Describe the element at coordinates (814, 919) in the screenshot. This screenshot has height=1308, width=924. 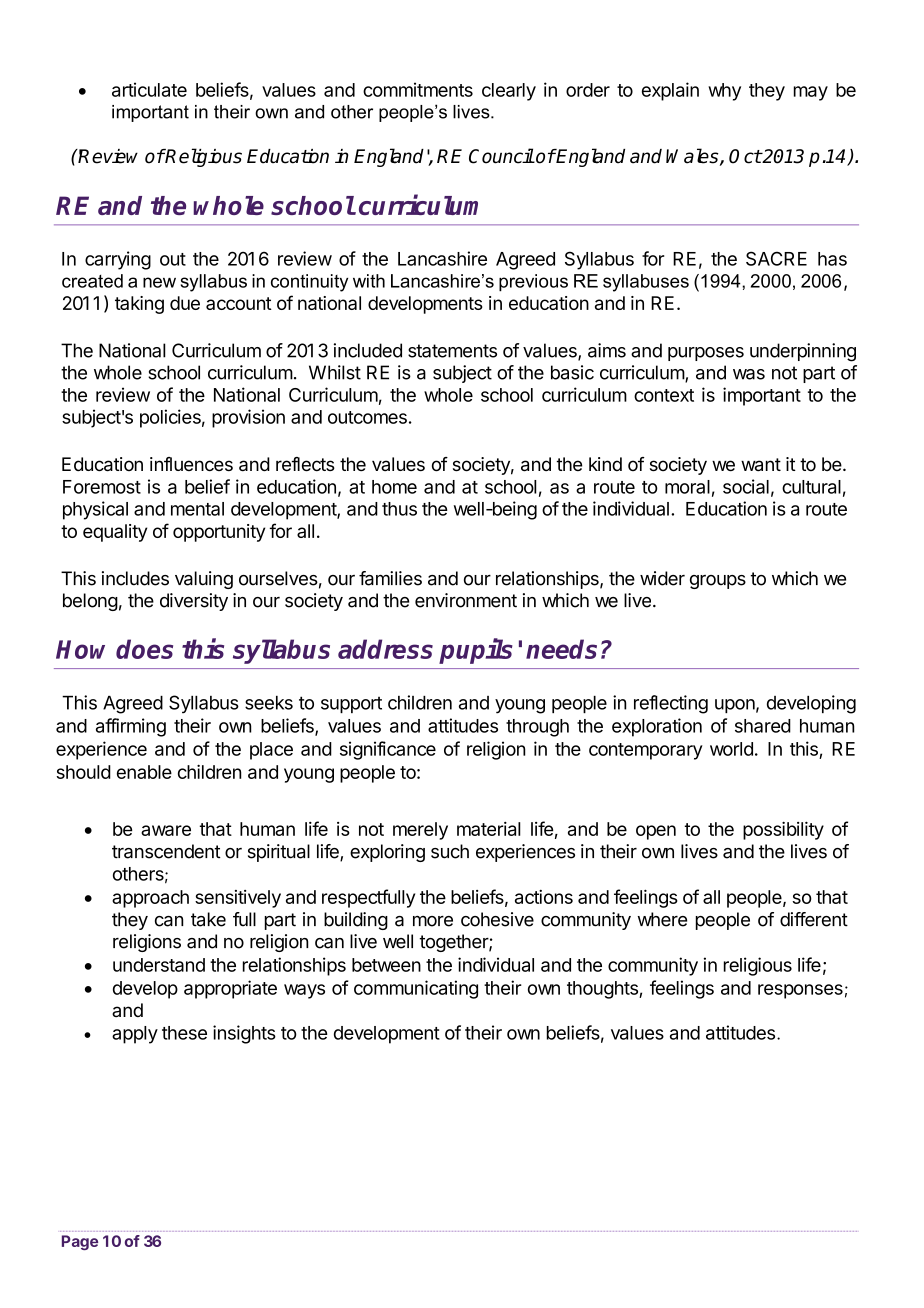
I see `different` at that location.
